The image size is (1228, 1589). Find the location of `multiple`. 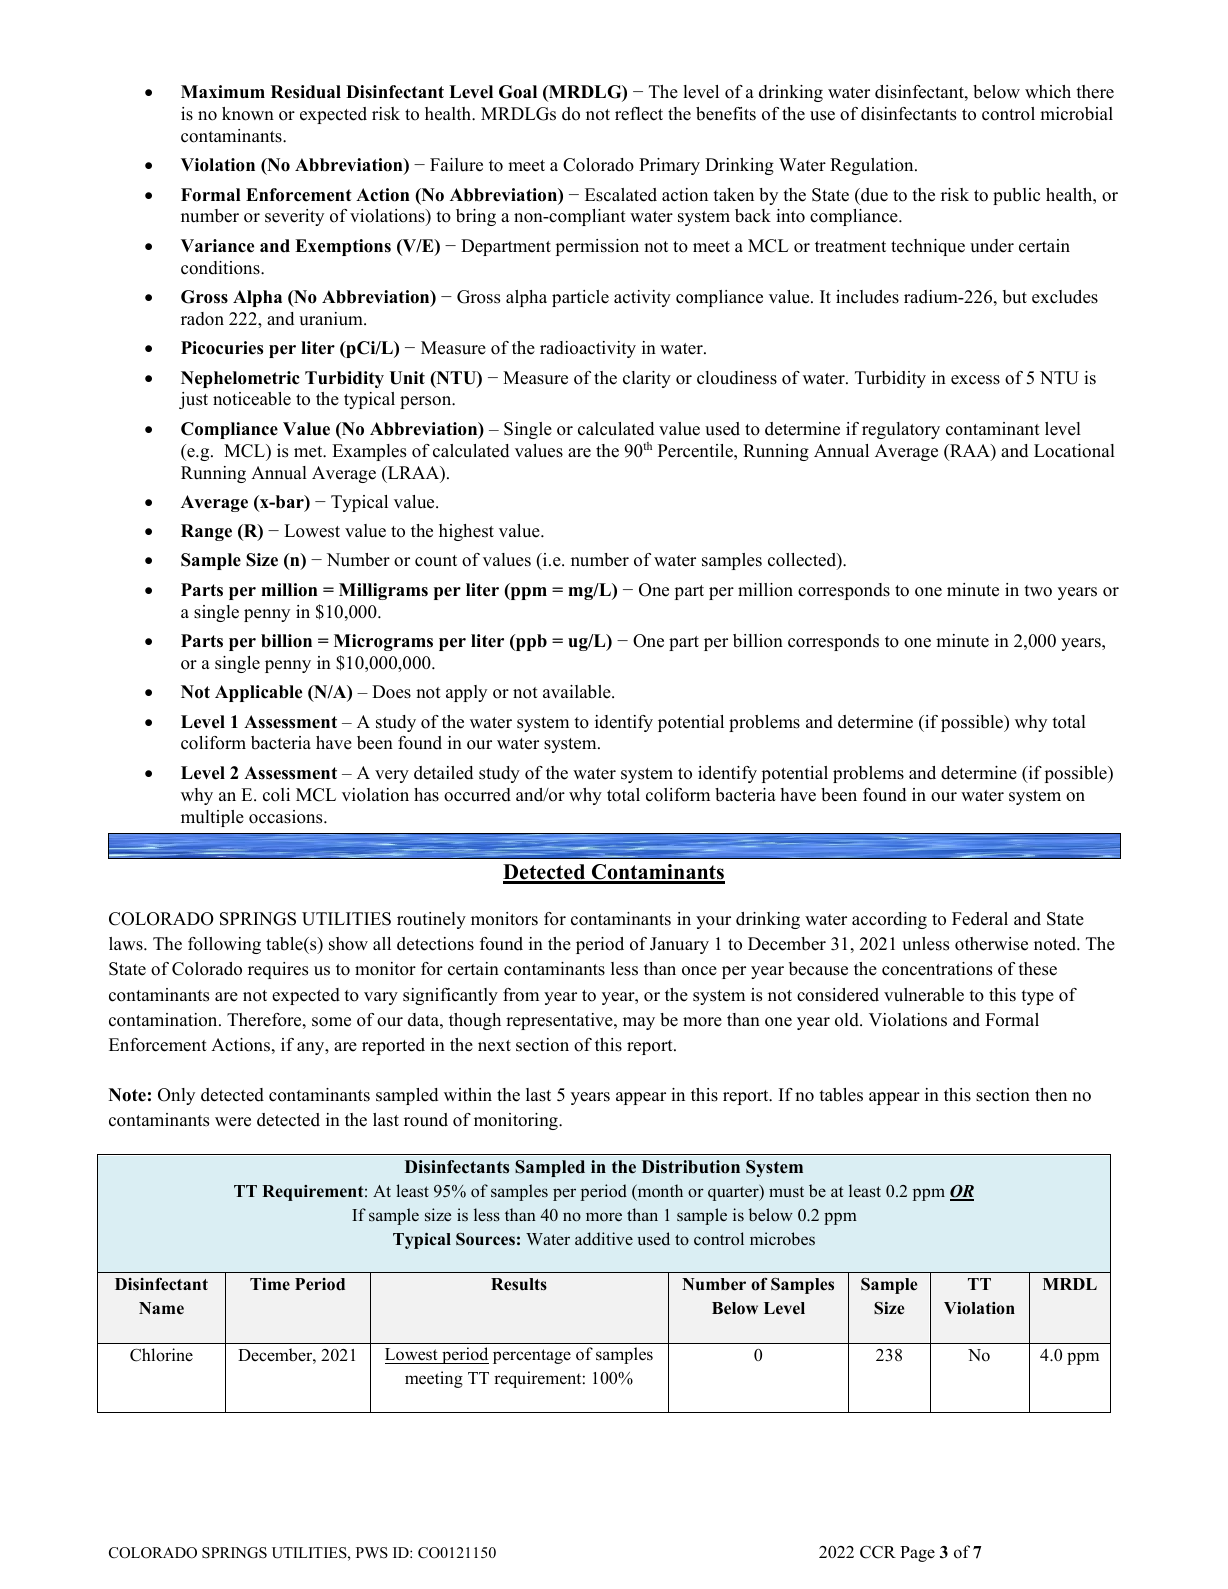

multiple is located at coordinates (212, 818).
